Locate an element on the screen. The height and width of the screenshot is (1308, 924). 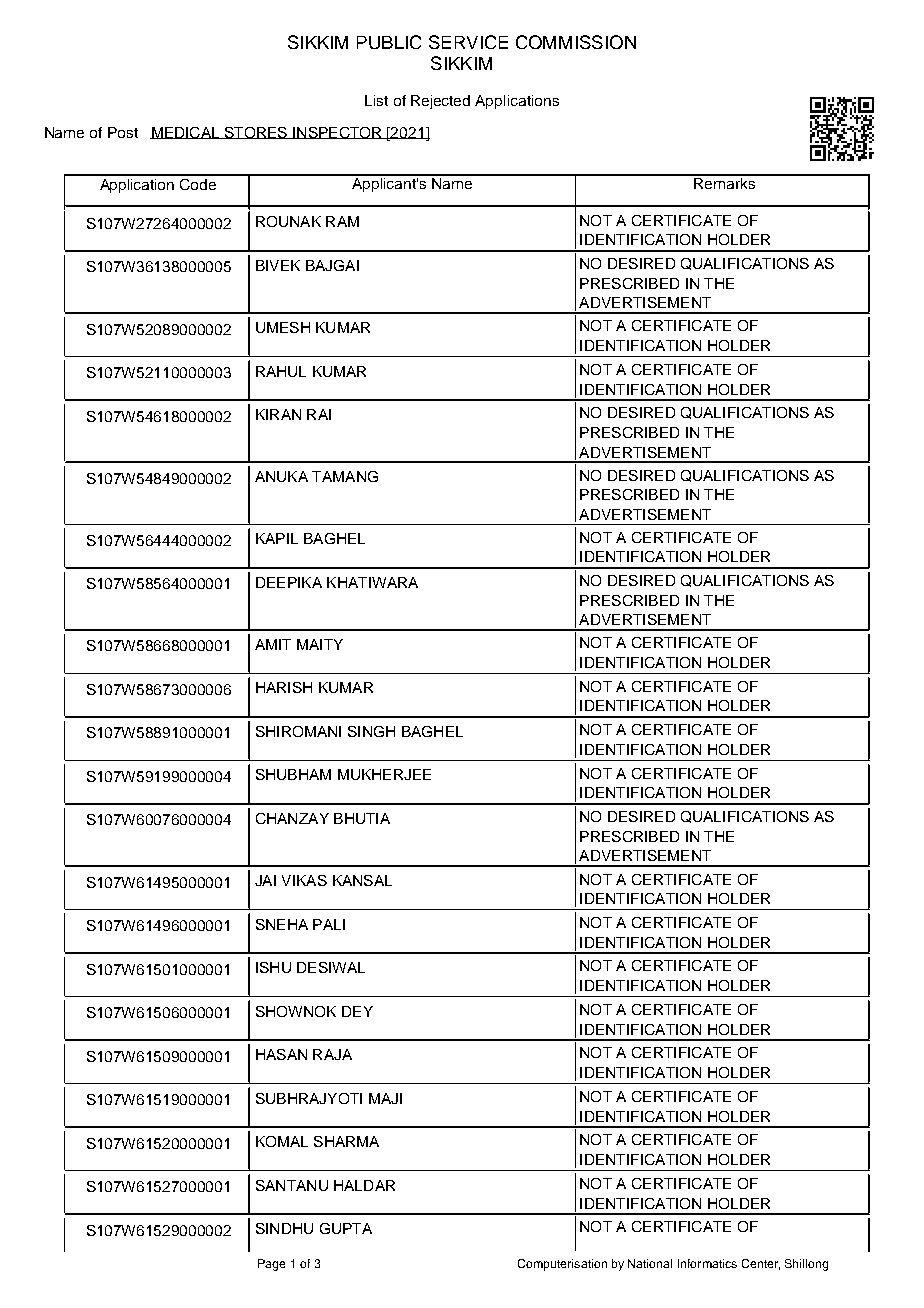
MEDICAL is located at coordinates (186, 133).
